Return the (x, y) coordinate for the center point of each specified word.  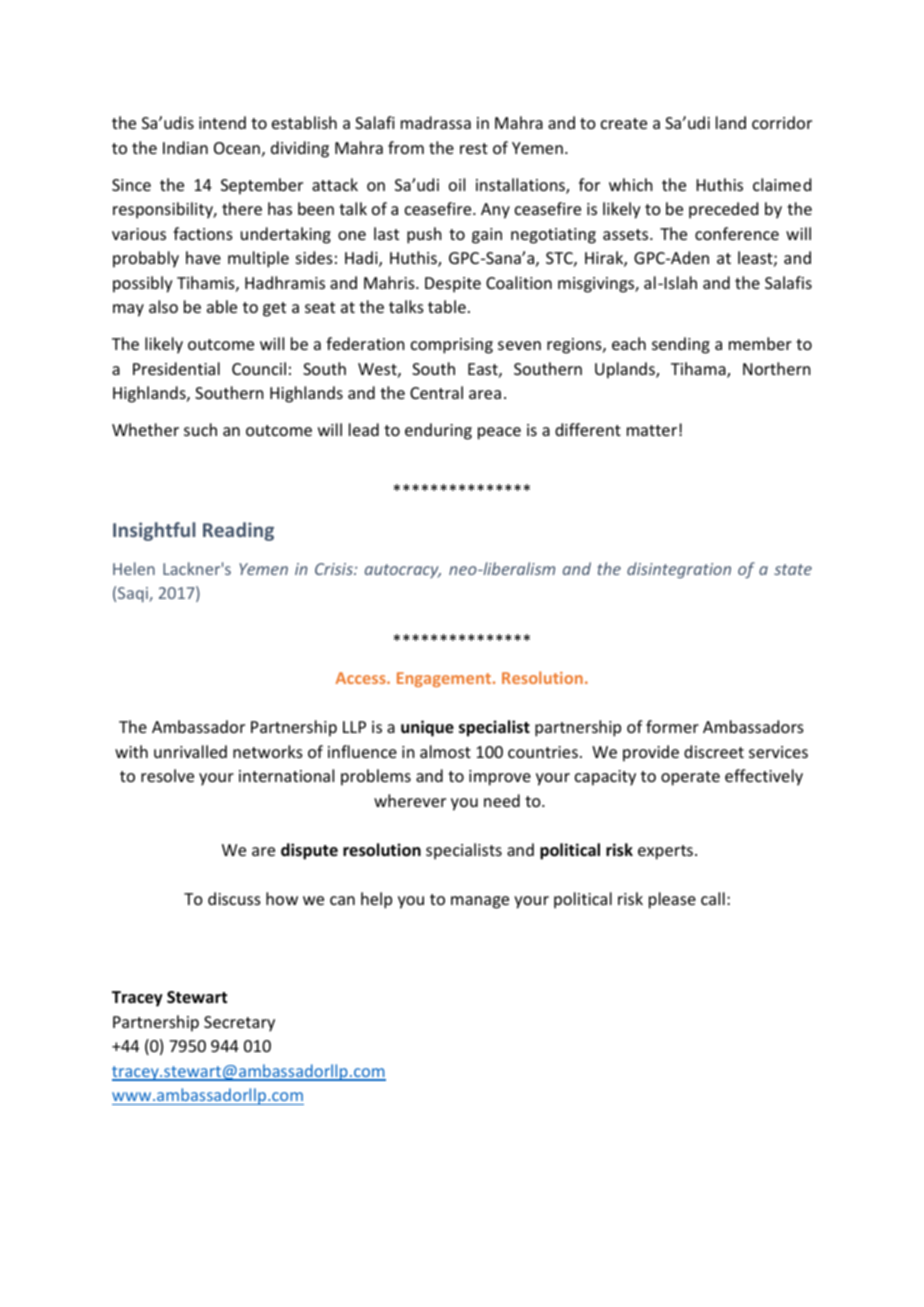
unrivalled (190, 751)
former (672, 726)
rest (474, 148)
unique (427, 728)
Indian (185, 147)
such (200, 429)
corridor (782, 122)
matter (652, 430)
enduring (438, 431)
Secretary (239, 1024)
